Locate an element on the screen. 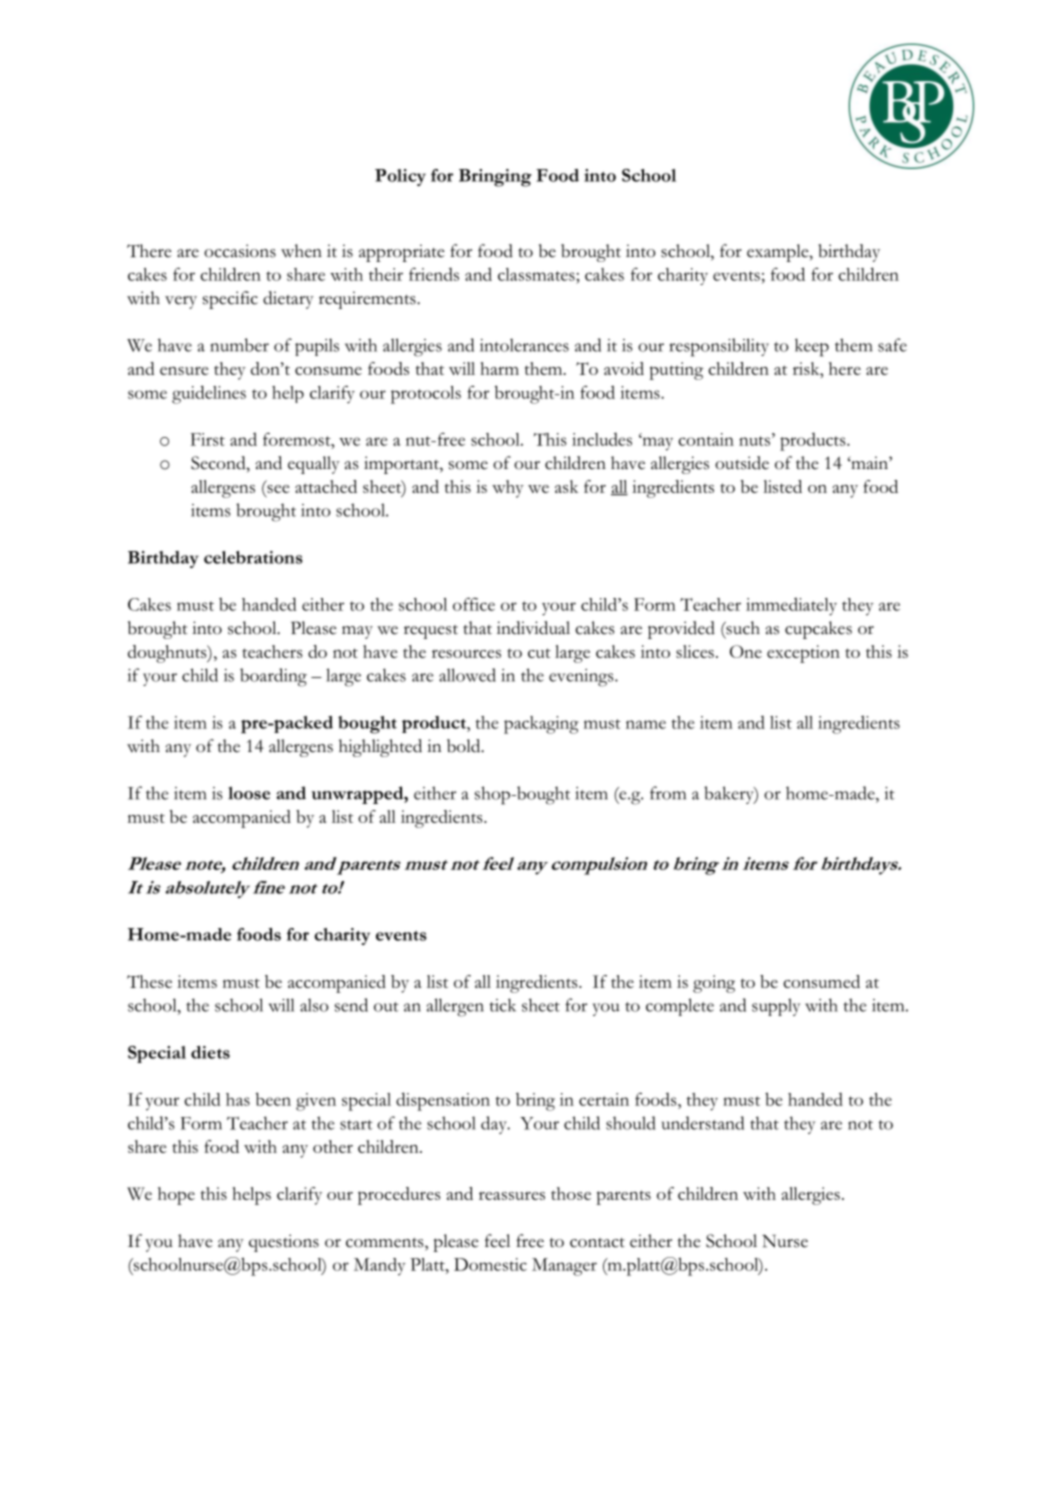  keep is located at coordinates (812, 347).
